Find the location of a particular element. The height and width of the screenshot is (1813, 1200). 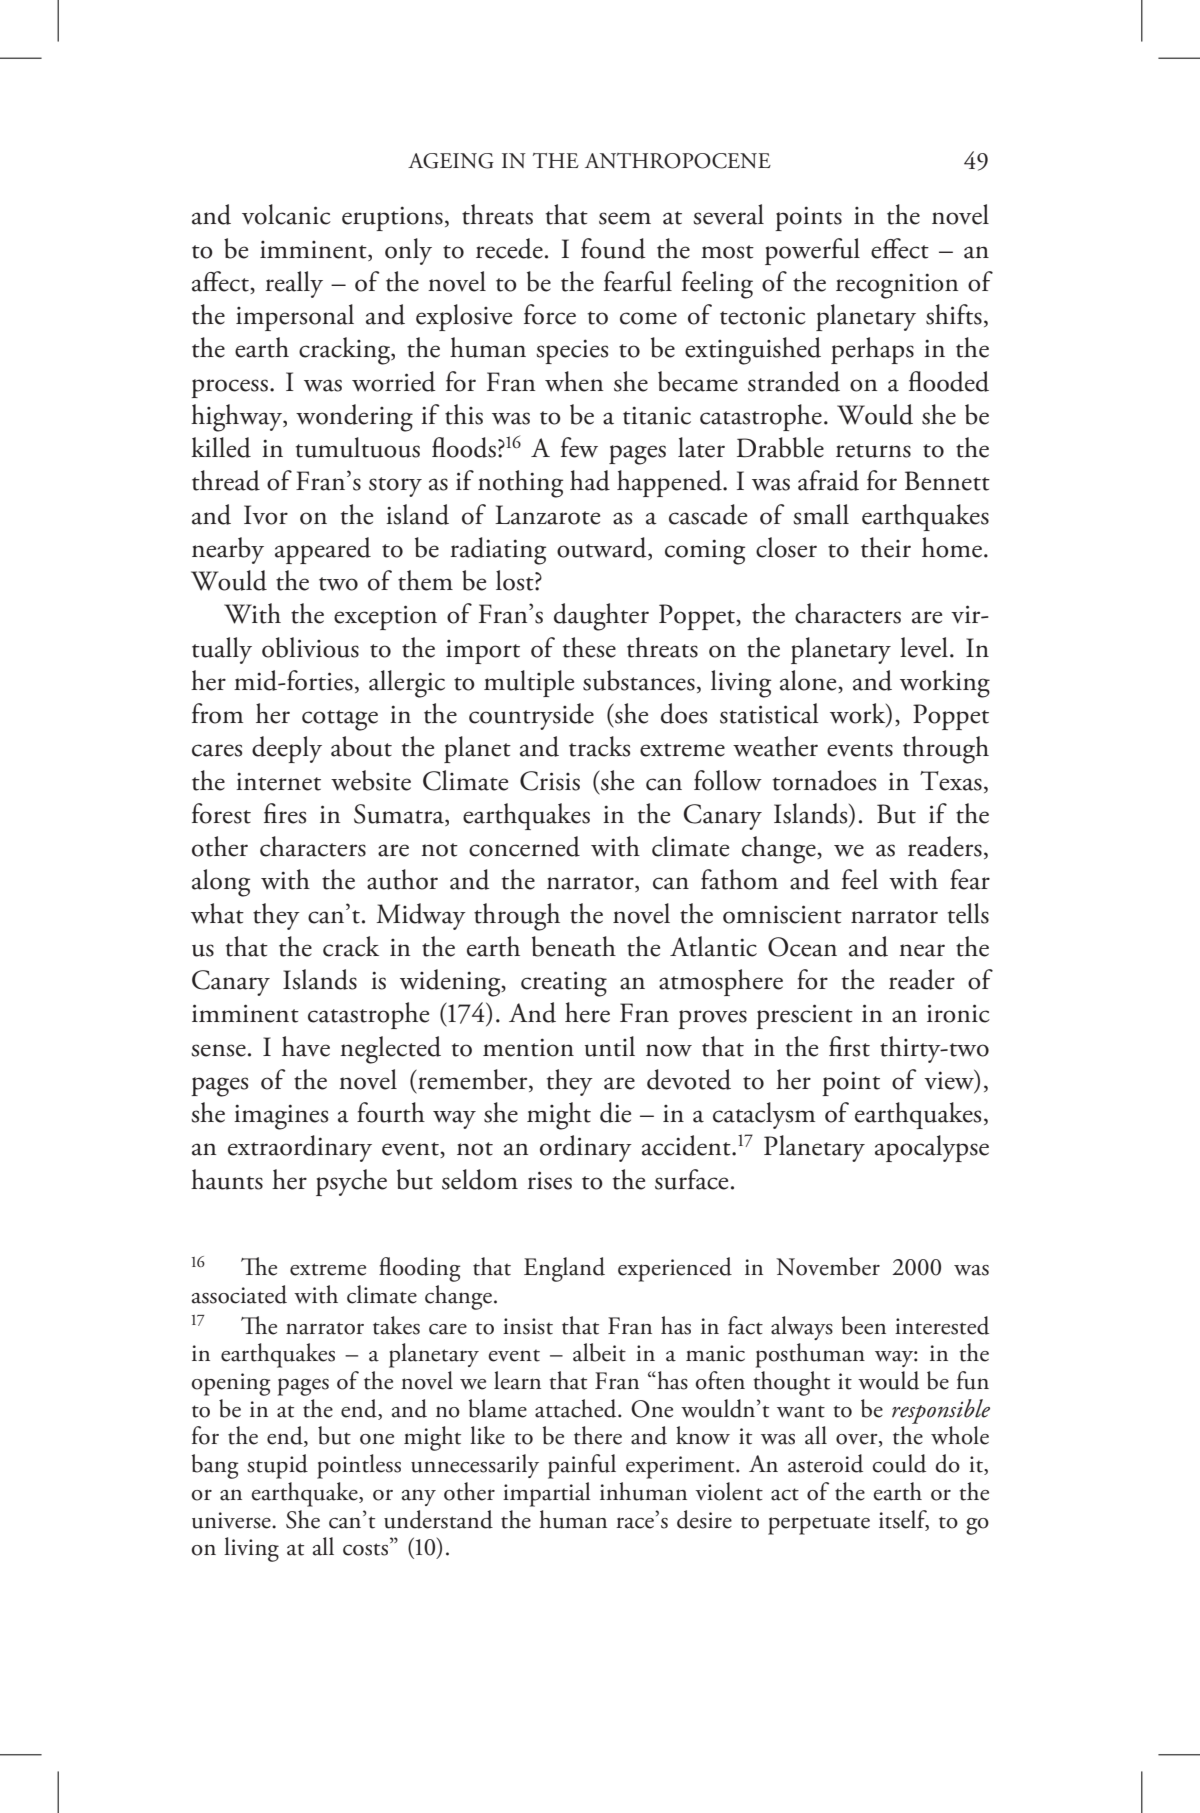

effect is located at coordinates (900, 248).
